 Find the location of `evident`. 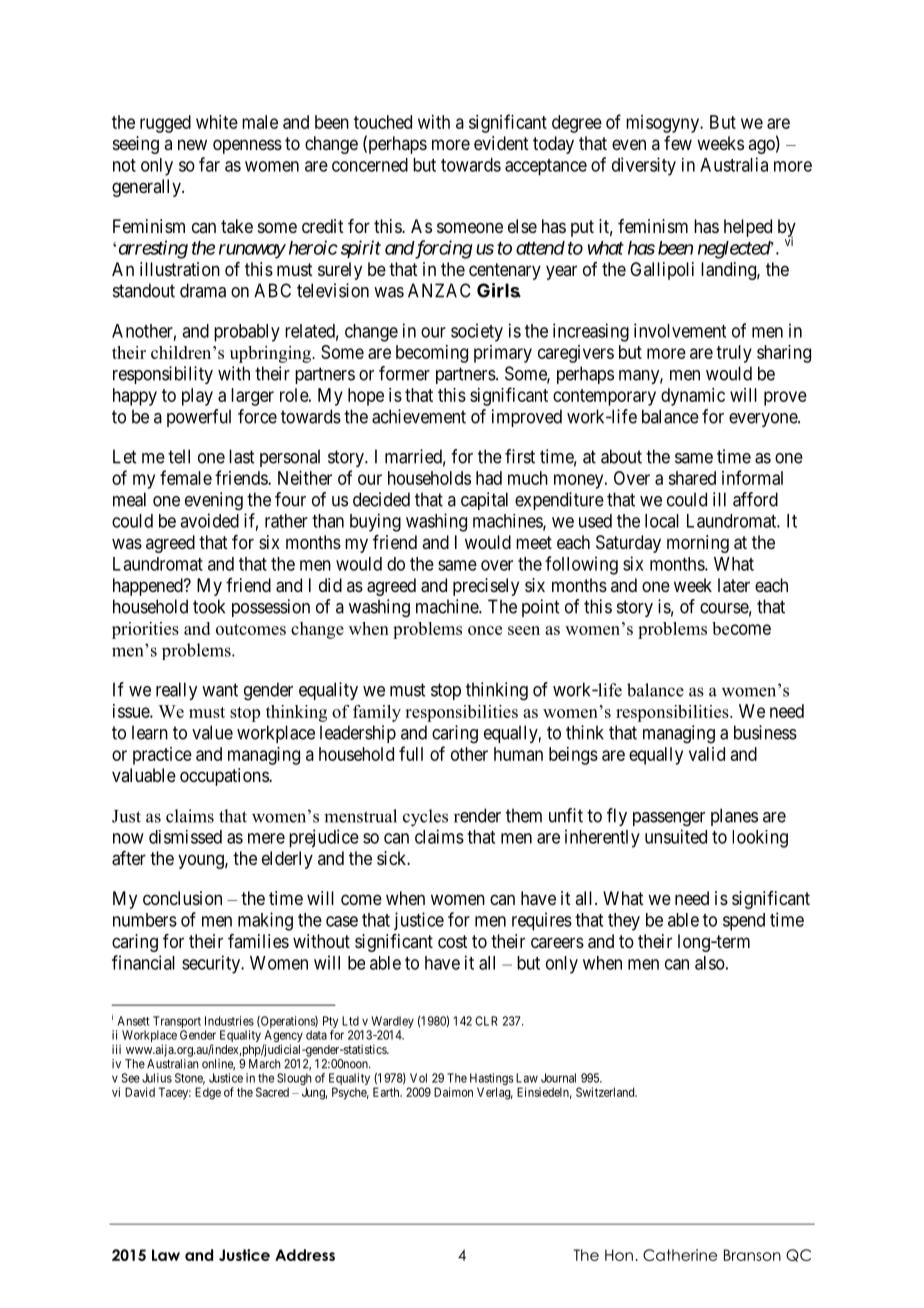

evident is located at coordinates (501, 143).
